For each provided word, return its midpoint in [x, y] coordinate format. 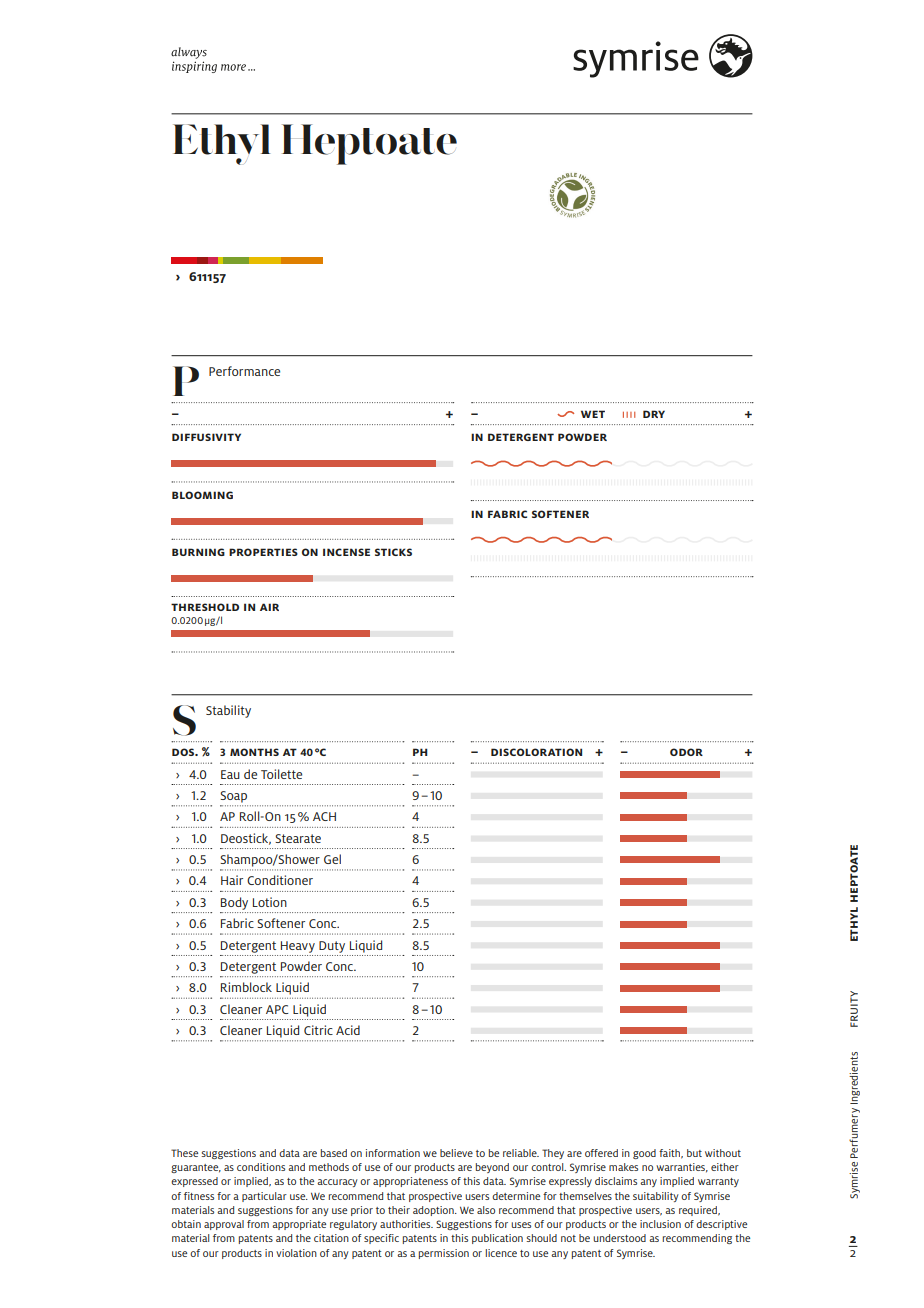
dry [654, 414]
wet [593, 414]
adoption [434, 1211]
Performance [244, 371]
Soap [233, 797]
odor [686, 752]
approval [224, 1225]
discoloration [536, 752]
